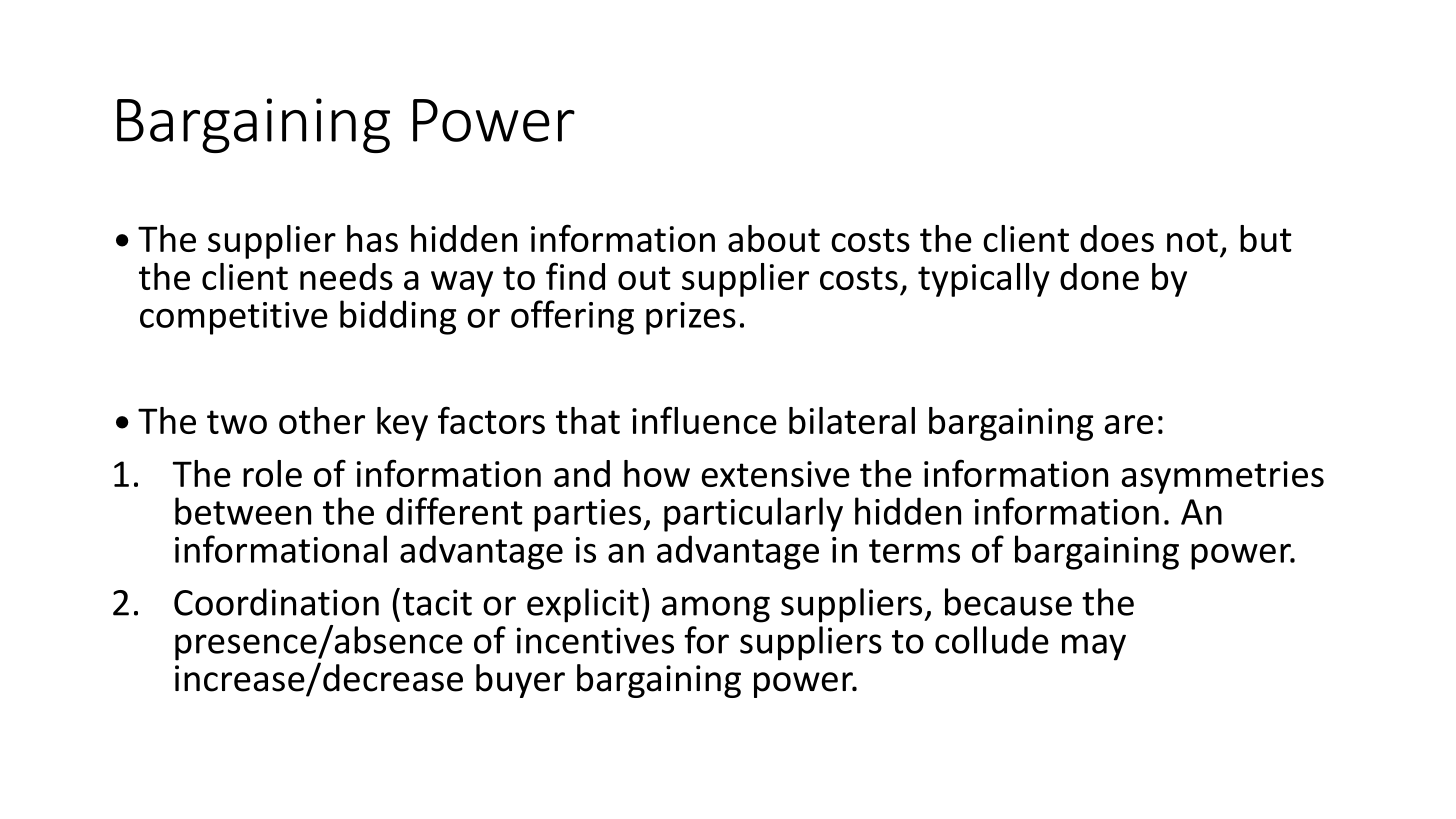 The image size is (1456, 819). Describe the element at coordinates (1117, 238) in the screenshot. I see `does` at that location.
